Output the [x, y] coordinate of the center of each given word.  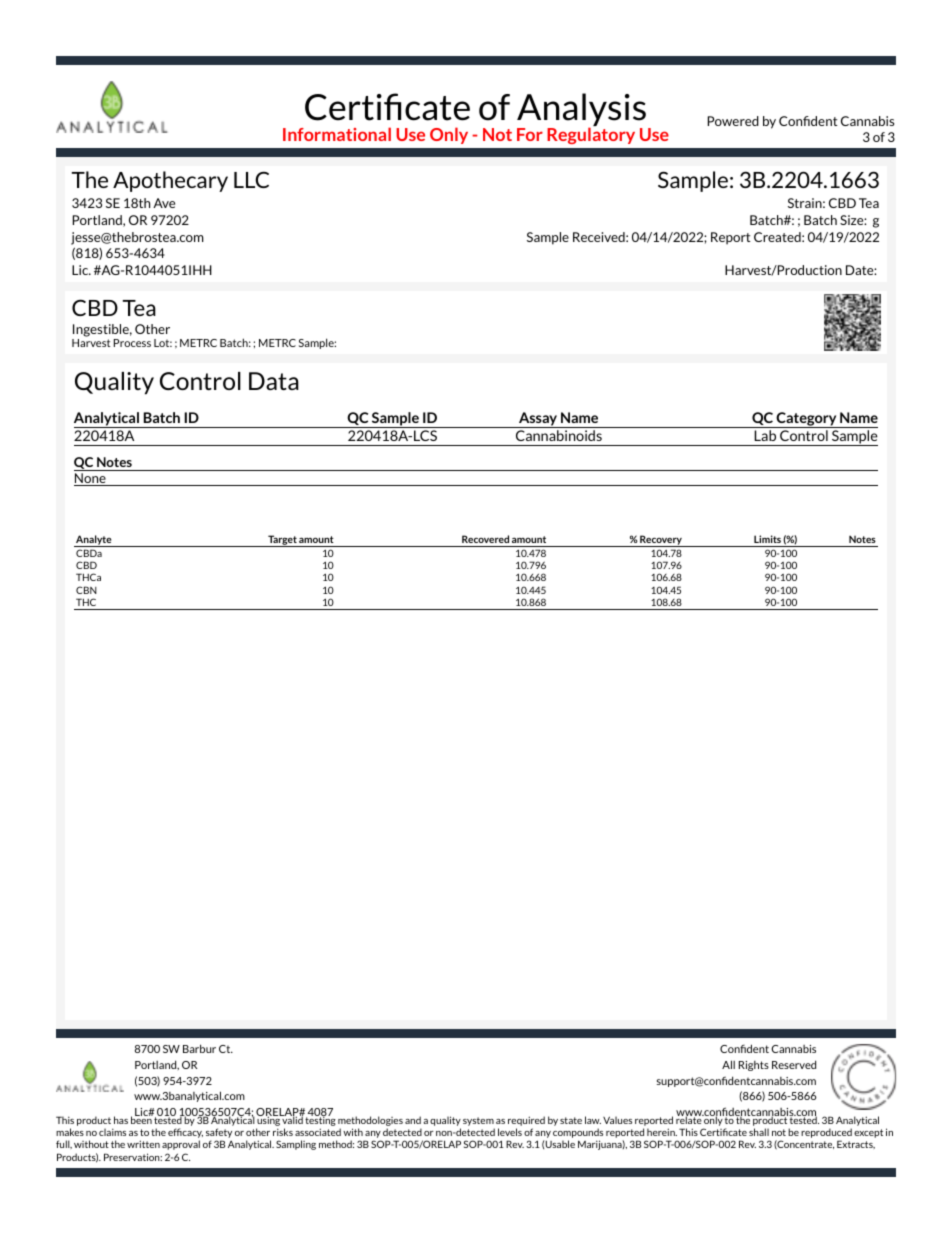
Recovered [485, 539]
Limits [769, 539]
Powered [733, 121]
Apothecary [170, 181]
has [121, 1120]
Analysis [581, 111]
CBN [86, 590]
